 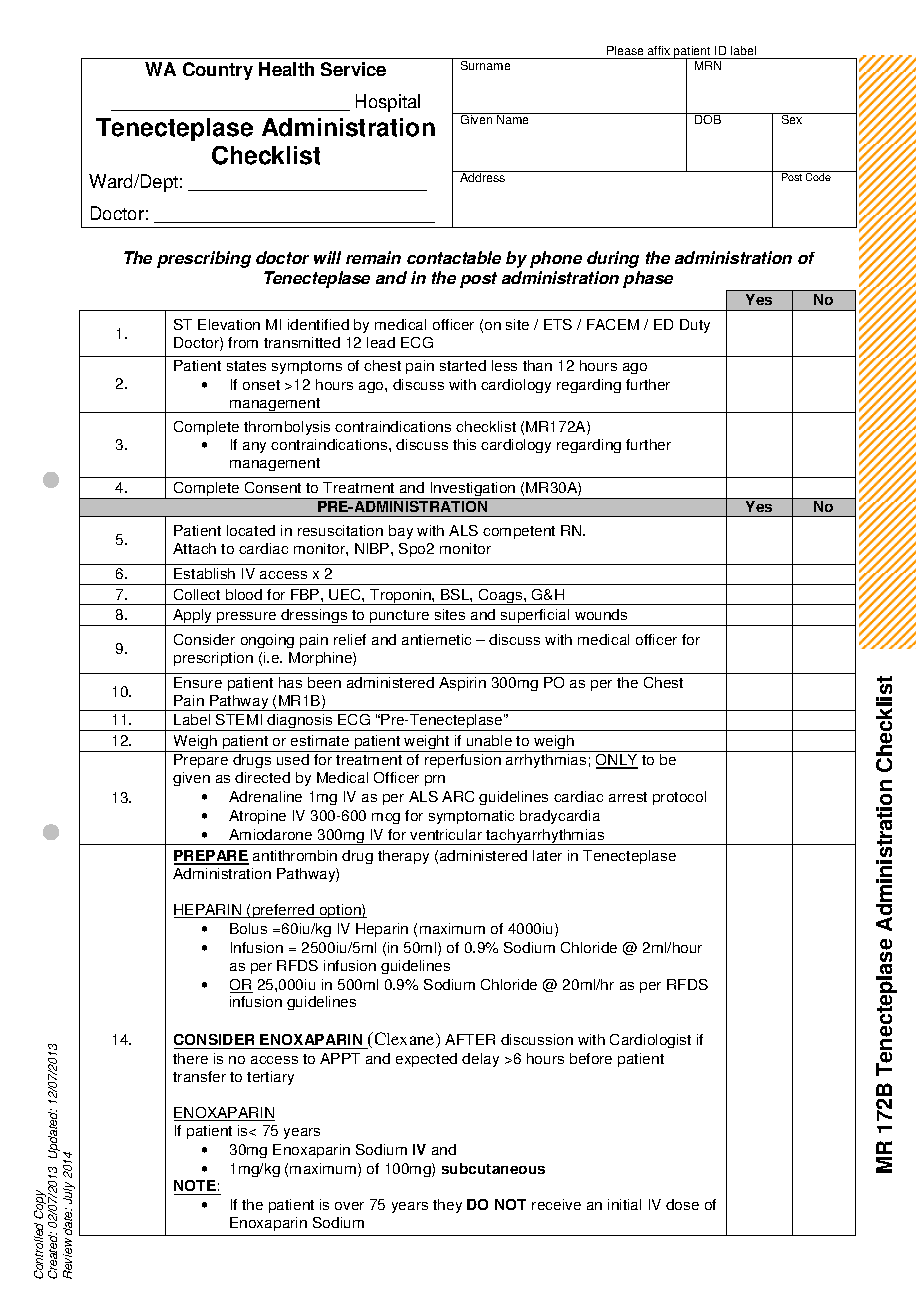 I want to click on unable, so click(x=489, y=740).
